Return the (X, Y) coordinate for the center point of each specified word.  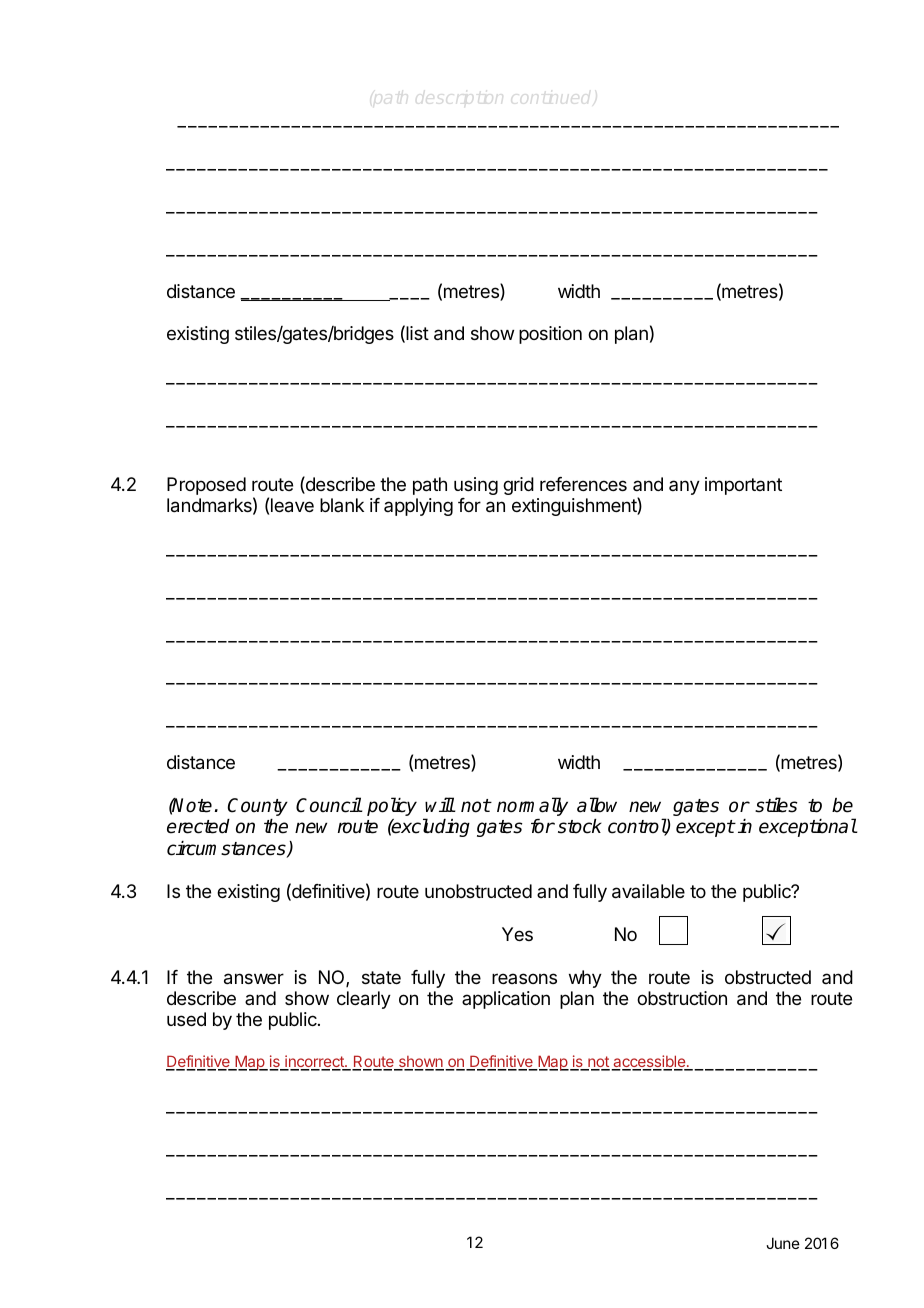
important (743, 486)
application (506, 1000)
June (783, 1243)
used (186, 1019)
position (550, 335)
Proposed (206, 486)
